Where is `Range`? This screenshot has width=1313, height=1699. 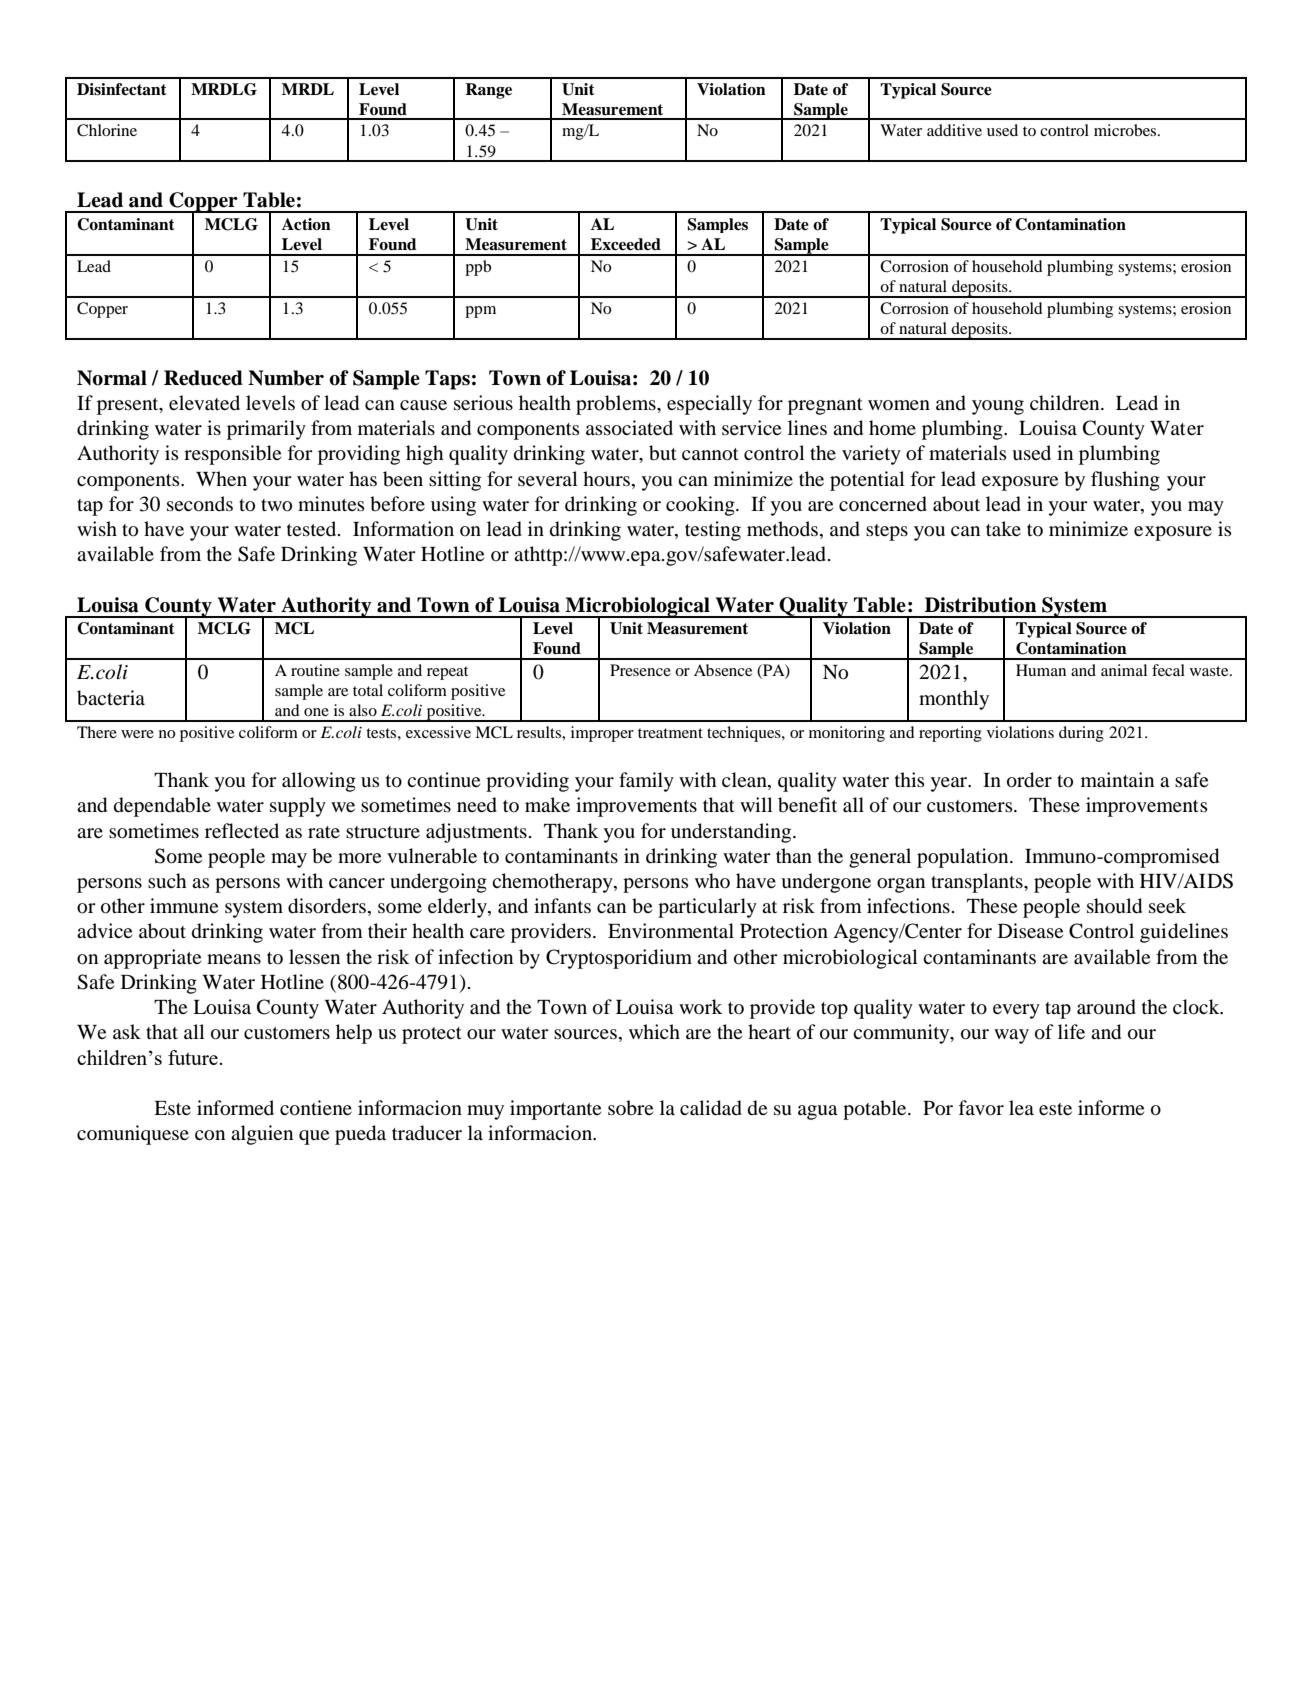
Range is located at coordinates (488, 91).
